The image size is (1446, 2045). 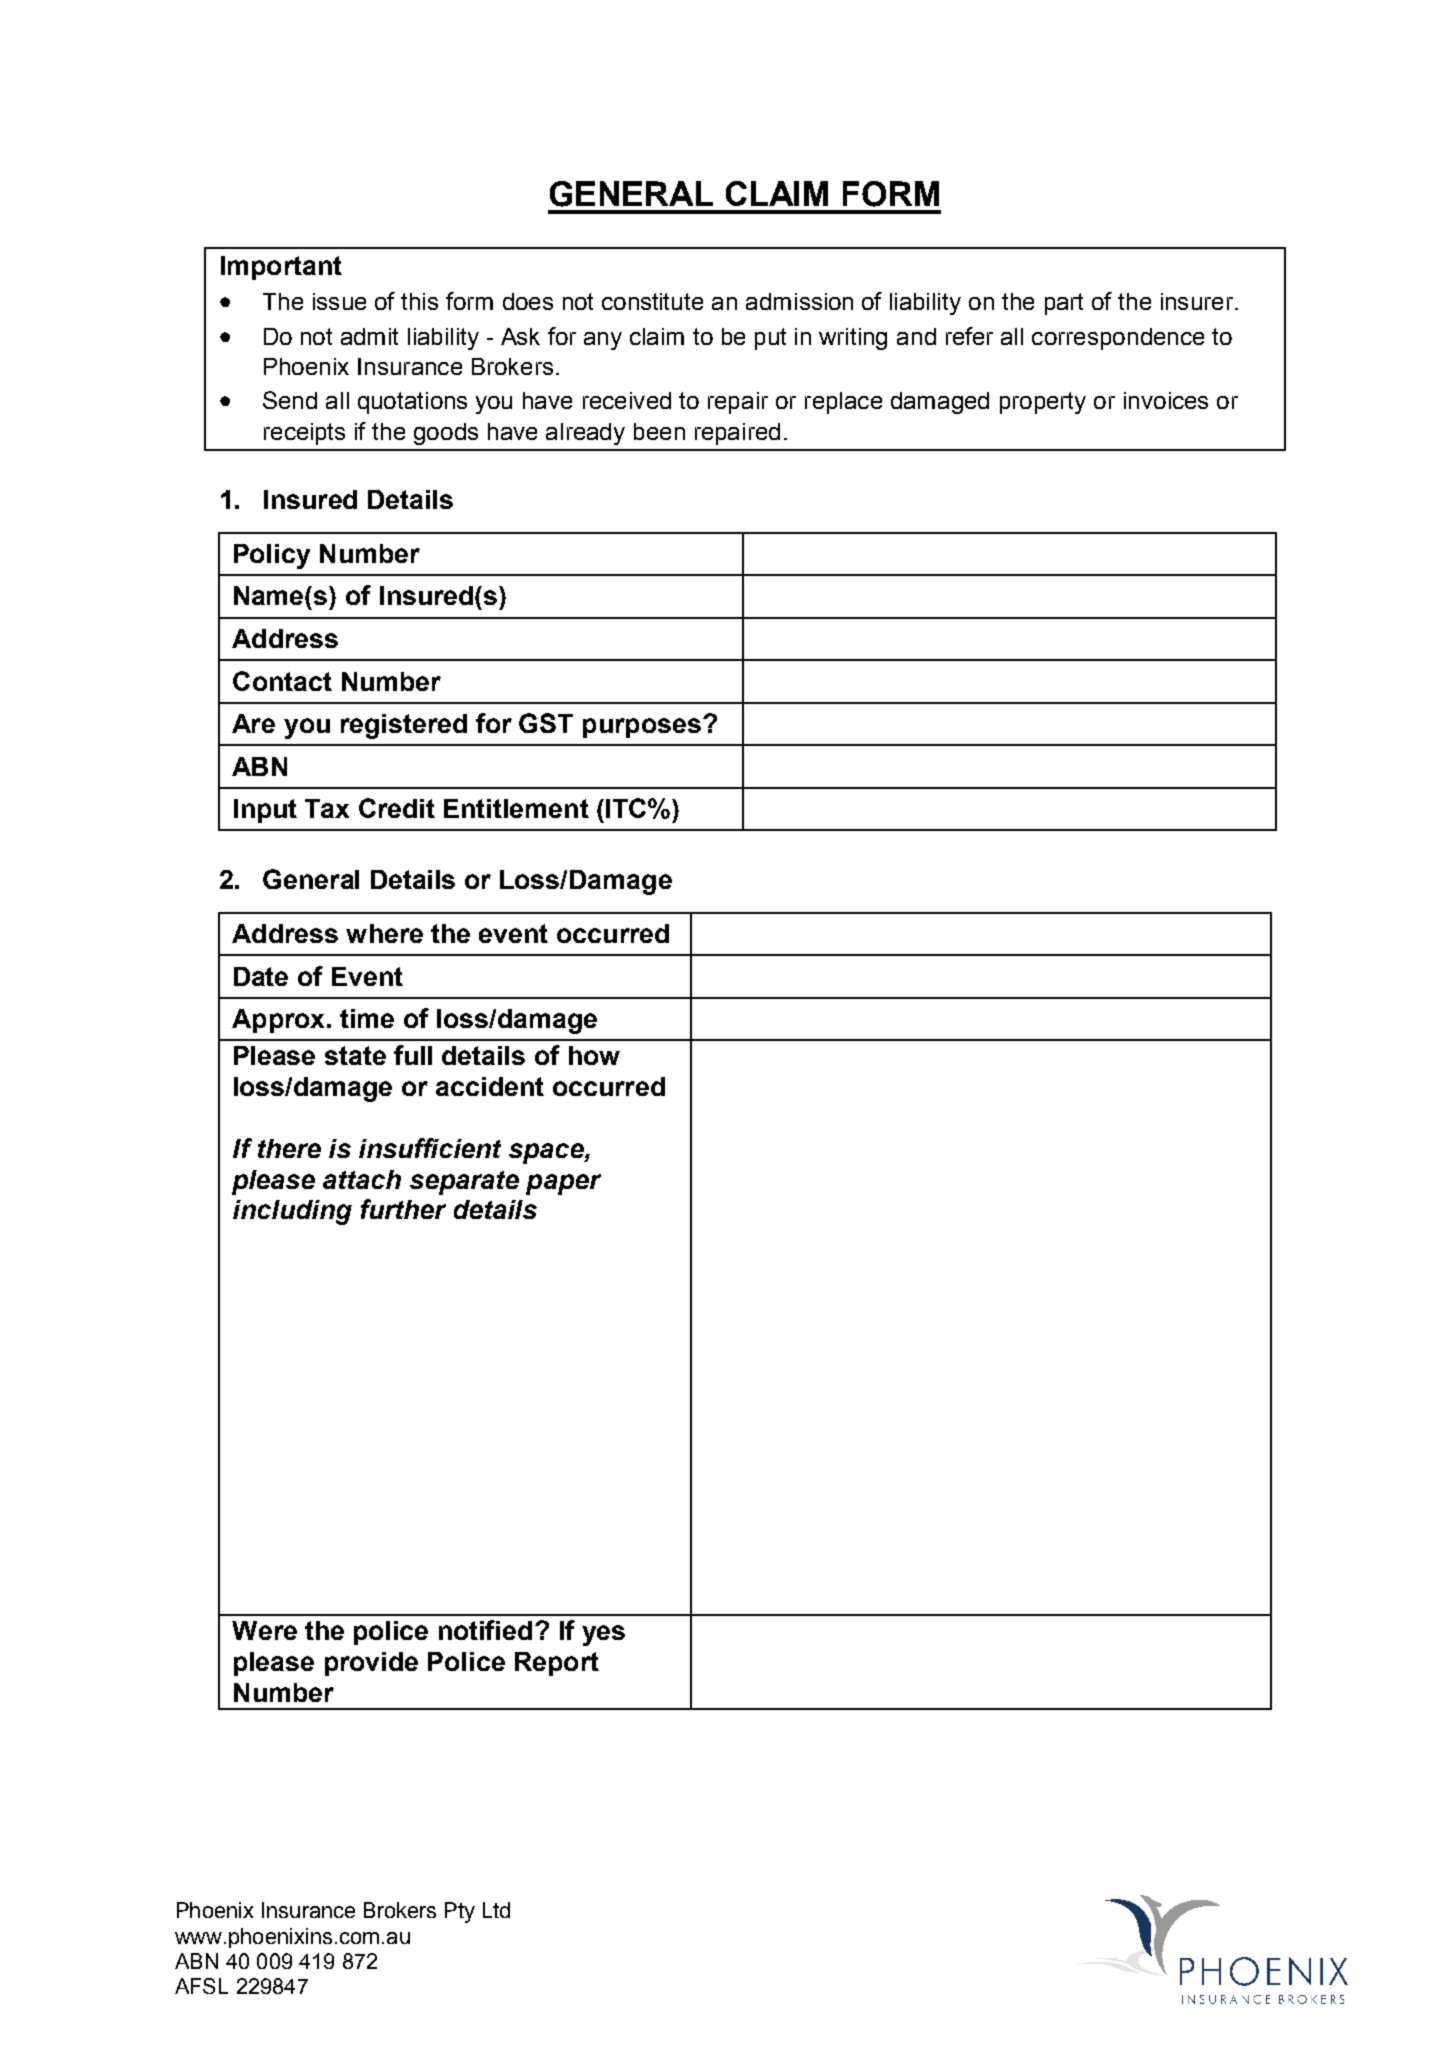 What do you see at coordinates (603, 1635) in the screenshot?
I see `yes` at bounding box center [603, 1635].
